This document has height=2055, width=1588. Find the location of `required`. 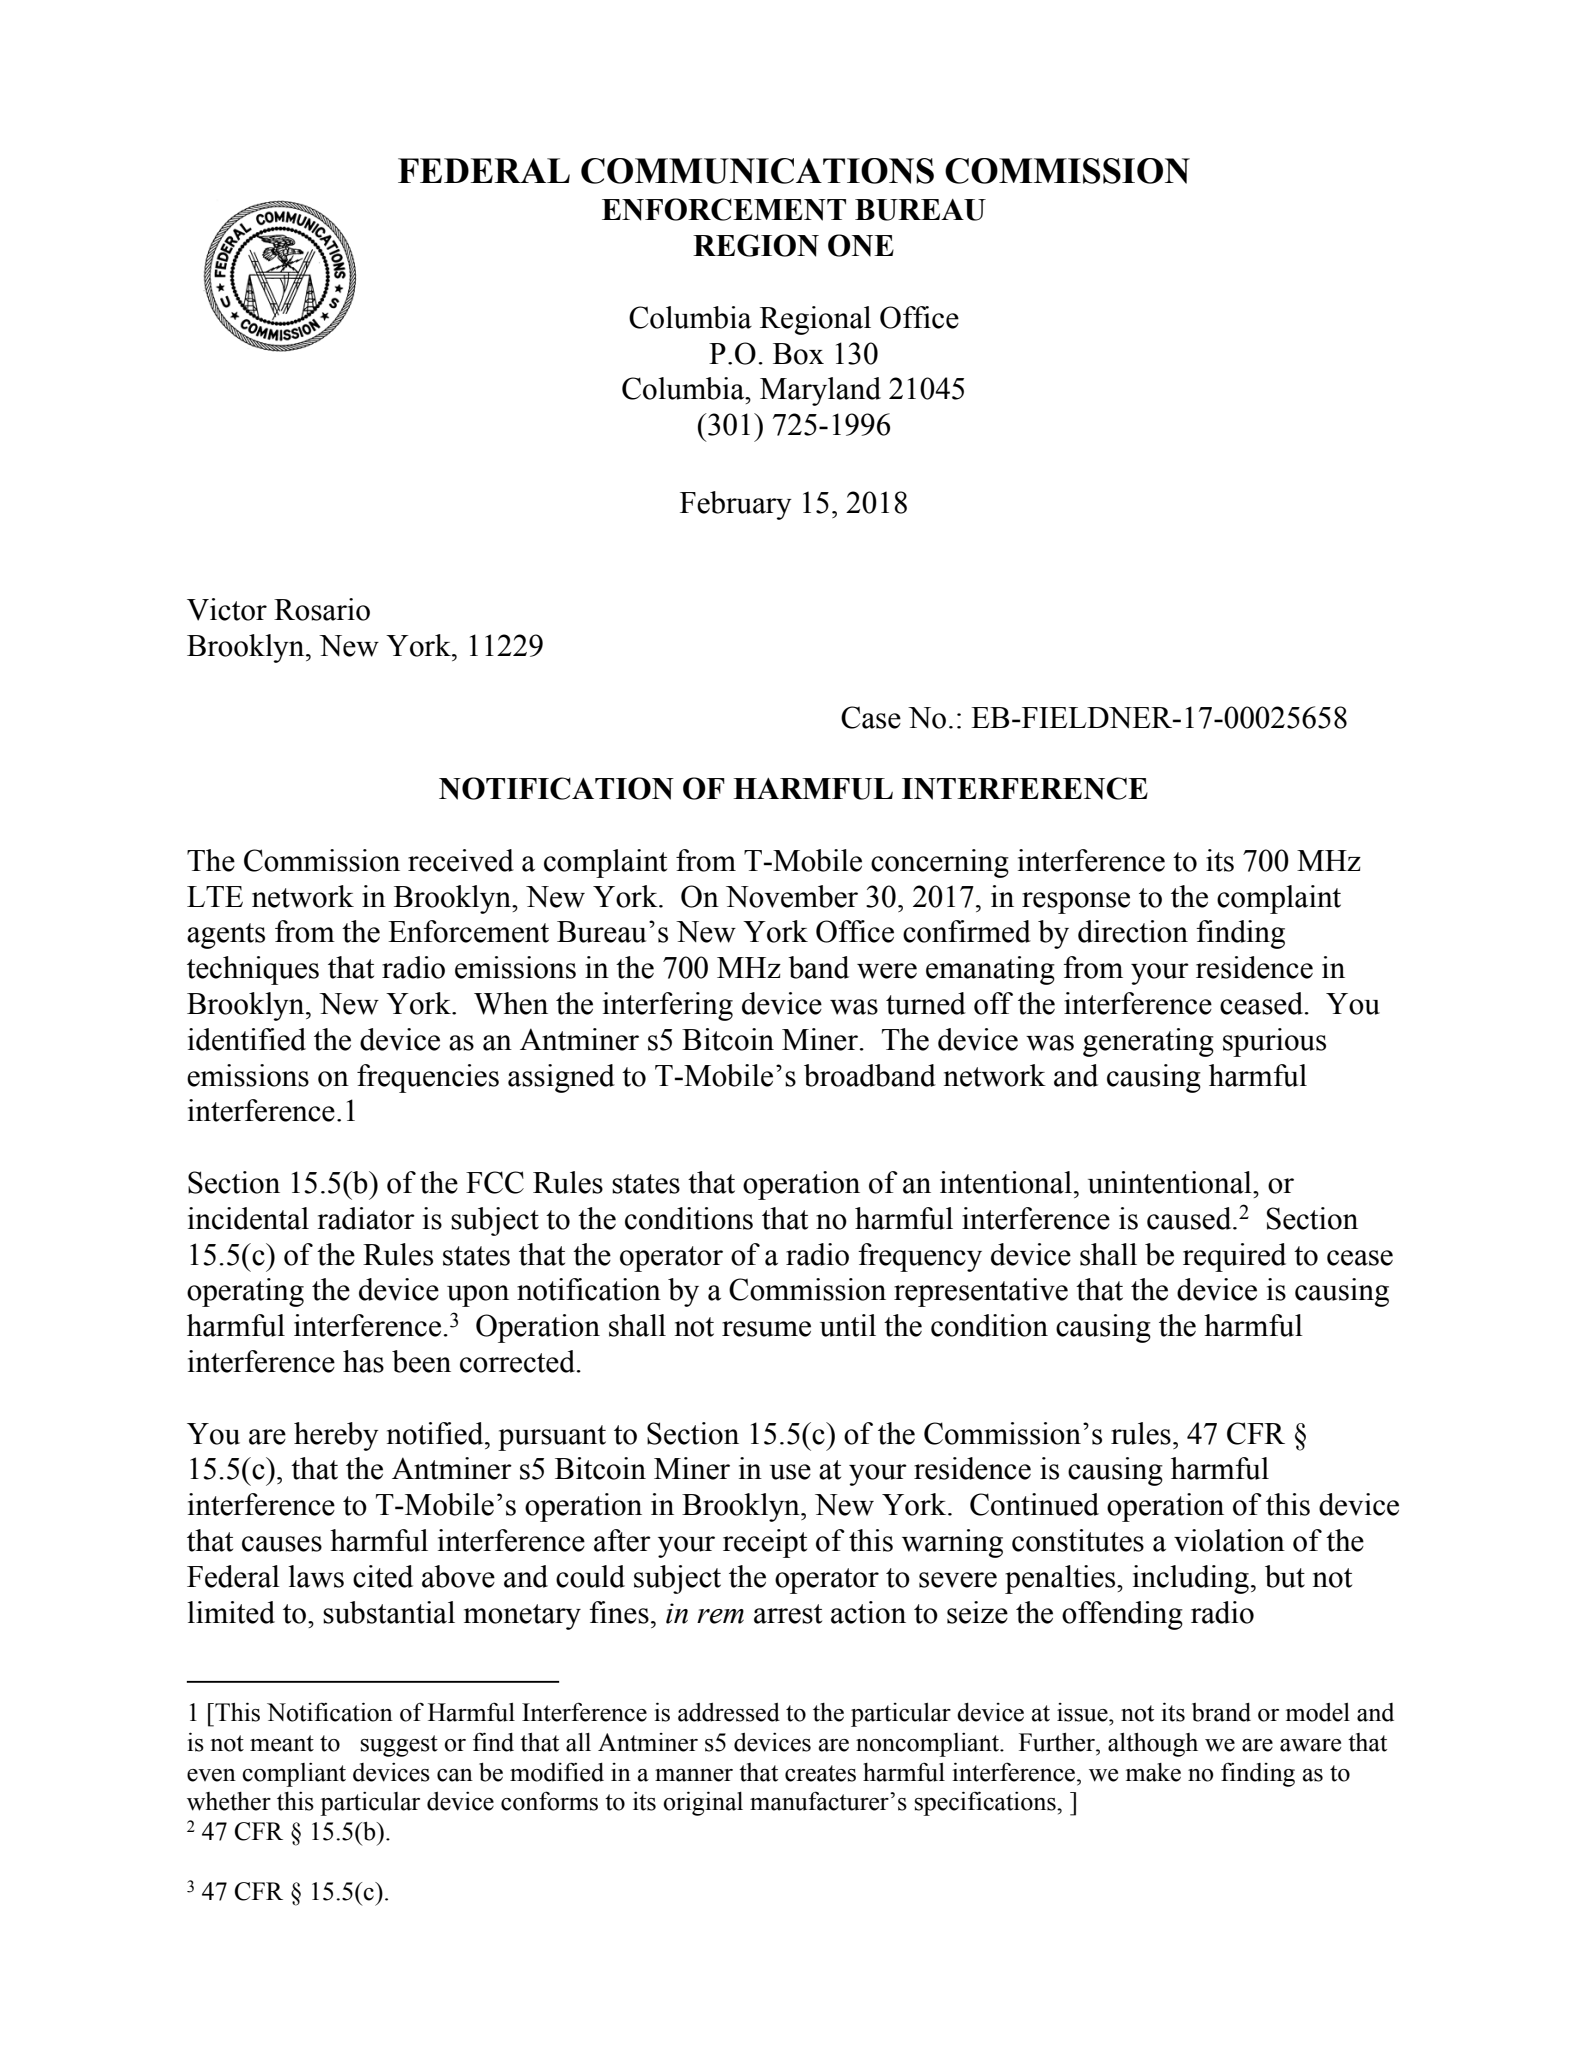

required is located at coordinates (1234, 1257).
